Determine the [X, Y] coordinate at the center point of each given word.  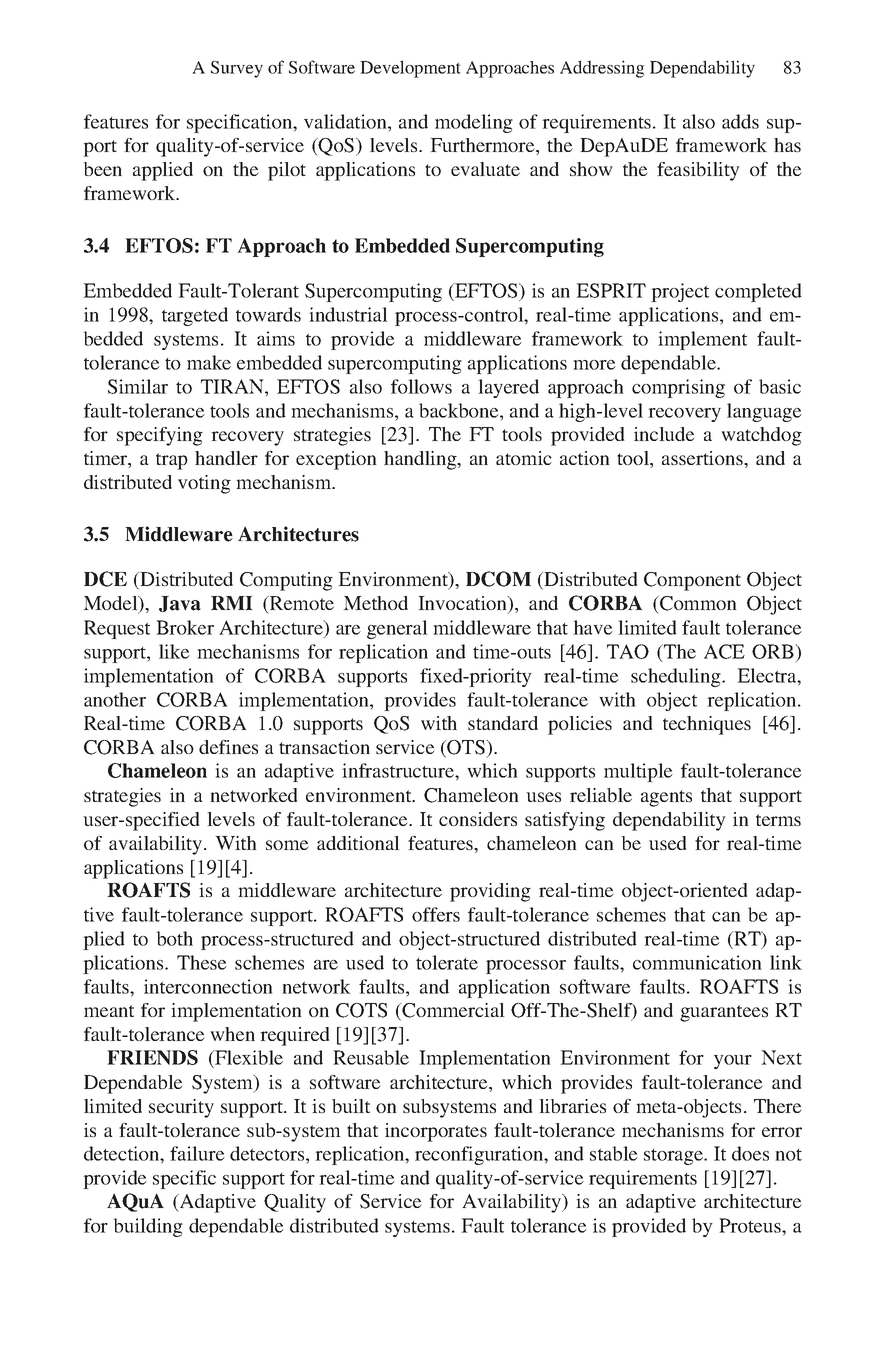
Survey [237, 69]
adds [740, 121]
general [397, 629]
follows [421, 386]
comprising [678, 388]
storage [674, 1157]
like [174, 651]
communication [697, 962]
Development [410, 69]
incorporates [436, 1132]
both [174, 938]
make [209, 362]
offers [436, 914]
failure [197, 1153]
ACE [724, 651]
